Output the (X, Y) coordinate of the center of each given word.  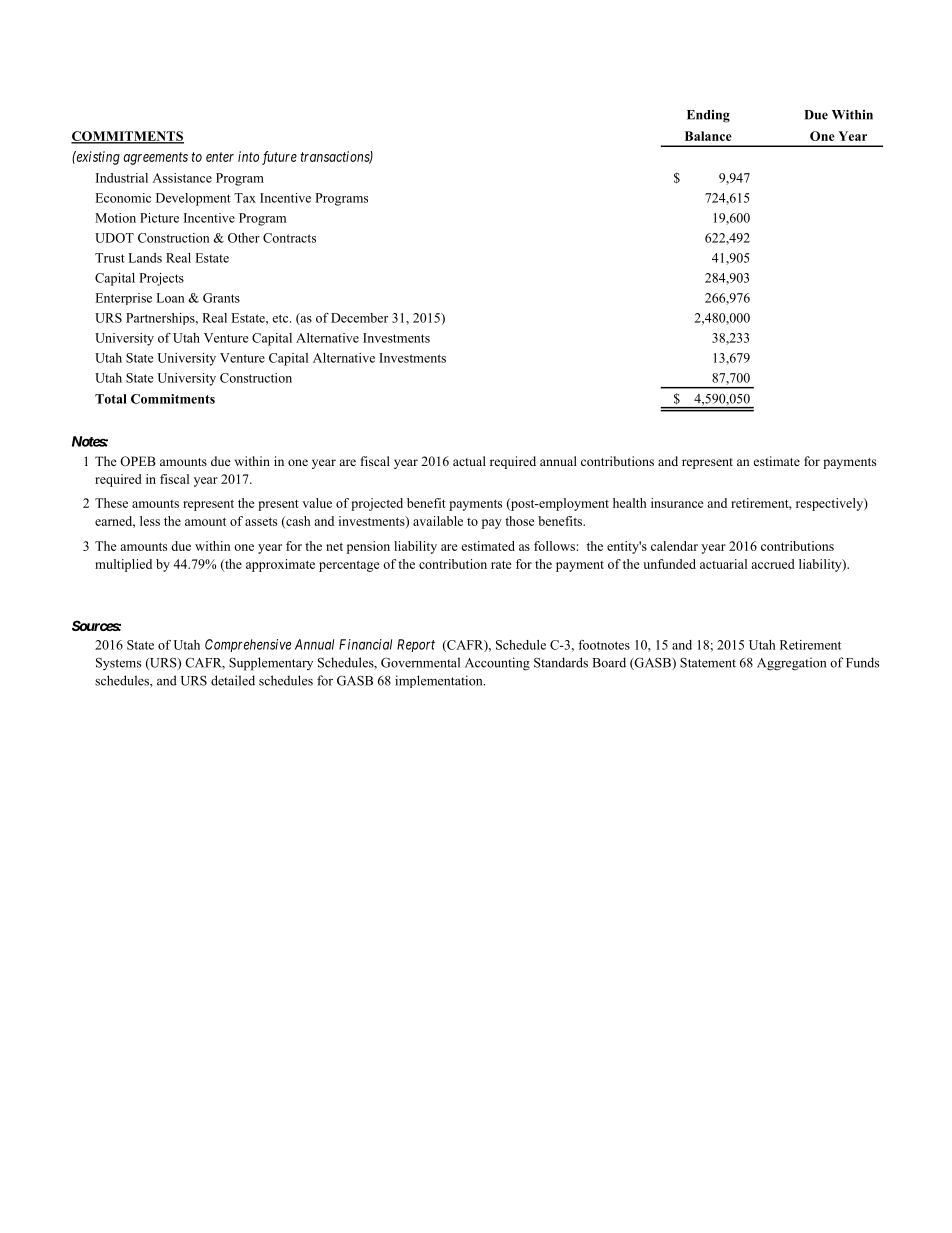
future (279, 158)
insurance (677, 503)
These (111, 503)
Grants (221, 298)
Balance (708, 136)
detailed (233, 680)
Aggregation (791, 664)
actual (469, 461)
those (520, 521)
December (359, 318)
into (248, 156)
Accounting (497, 664)
